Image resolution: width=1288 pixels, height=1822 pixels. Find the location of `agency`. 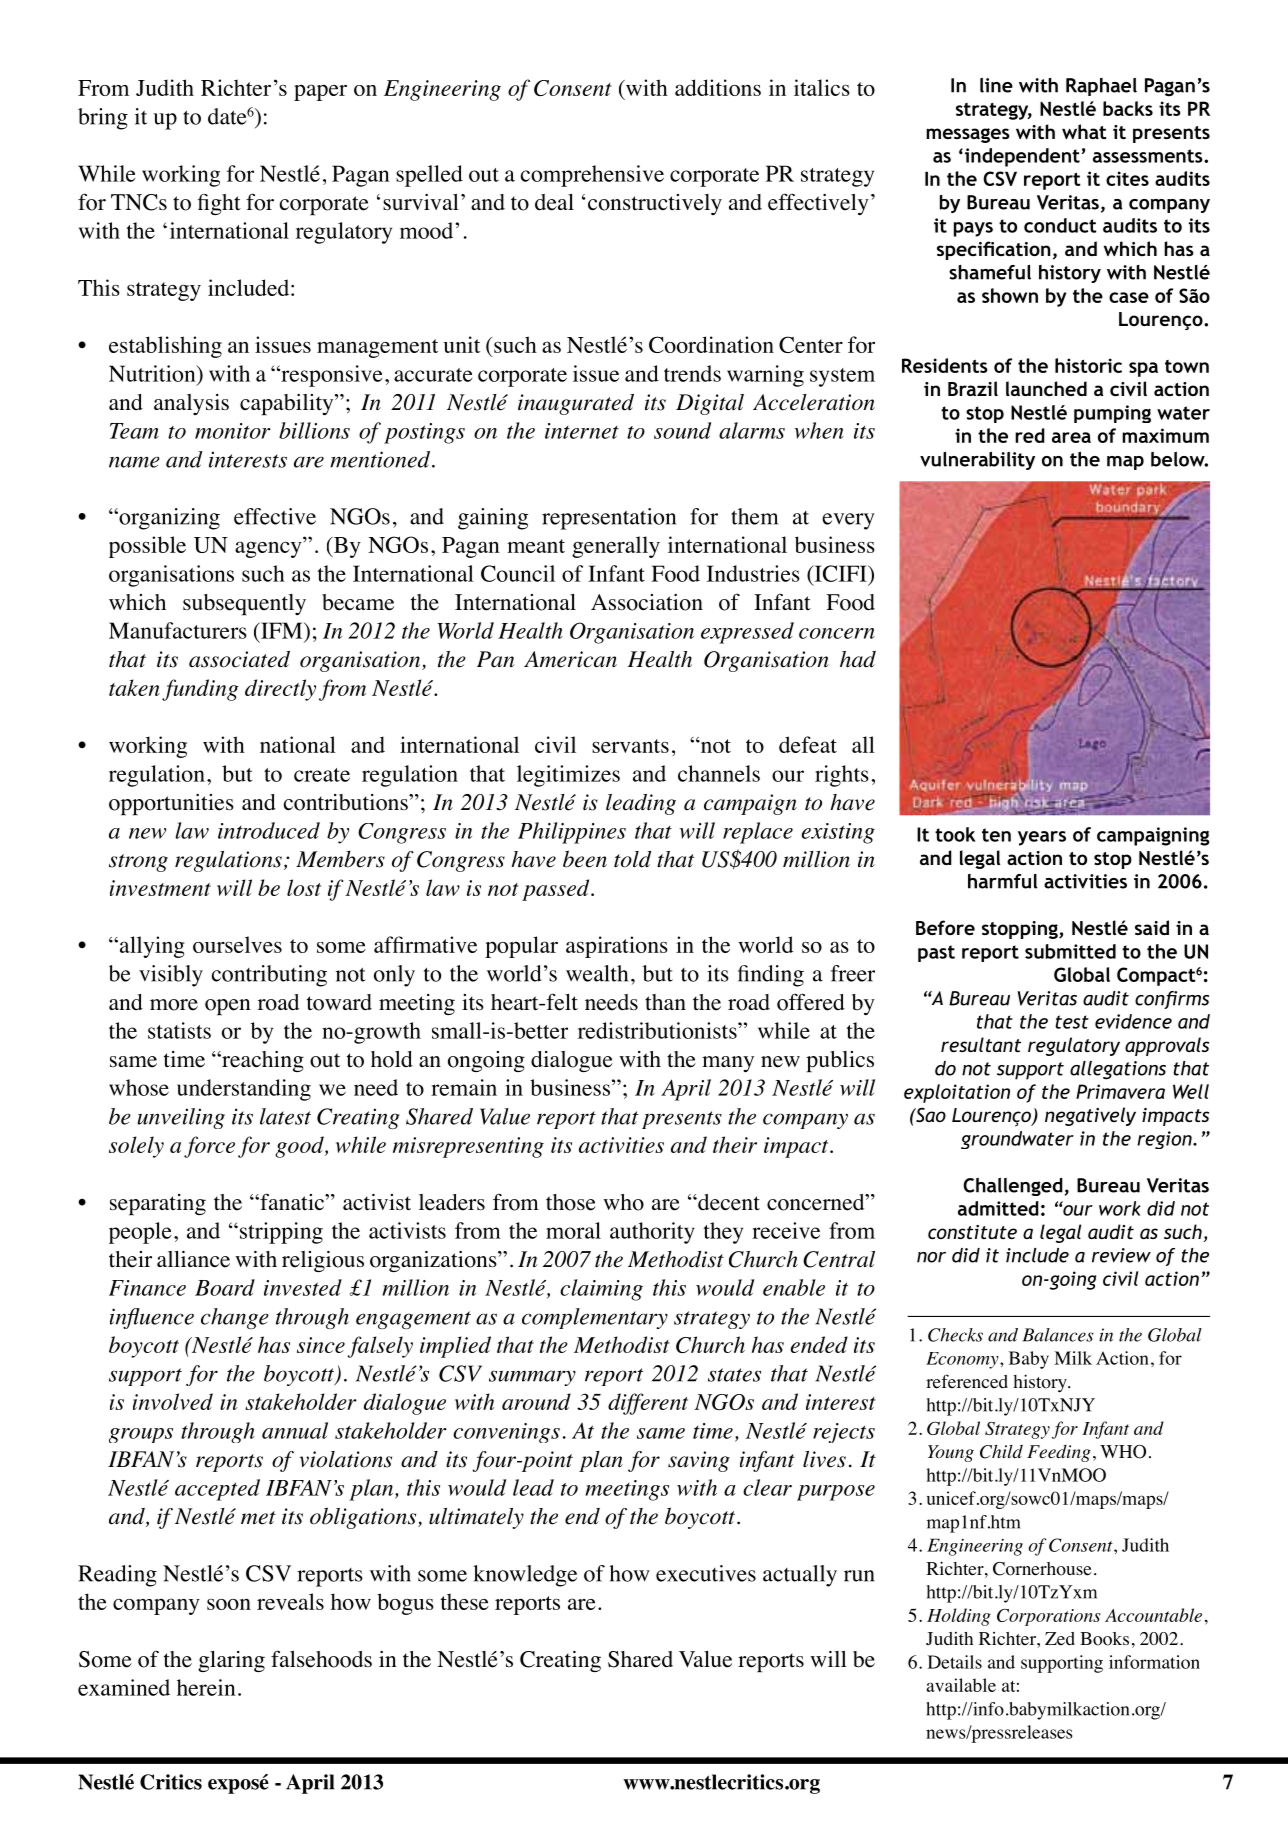

agency is located at coordinates (268, 549).
